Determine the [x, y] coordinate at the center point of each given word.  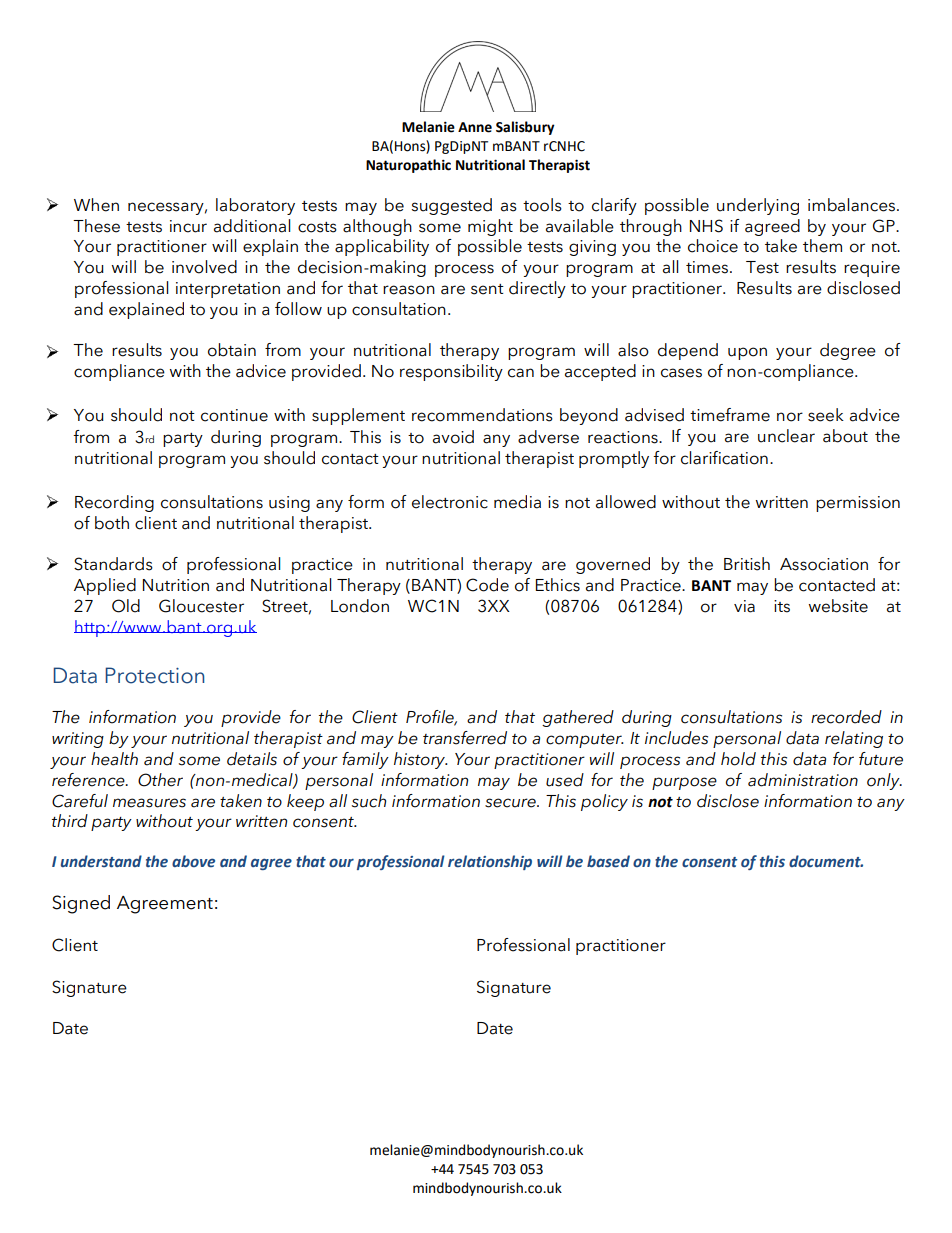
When [96, 205]
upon [747, 353]
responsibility [451, 372]
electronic [450, 502]
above [193, 861]
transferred [465, 738]
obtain [232, 350]
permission [858, 504]
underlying [758, 206]
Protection [154, 675]
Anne [475, 127]
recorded [846, 717]
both [112, 523]
